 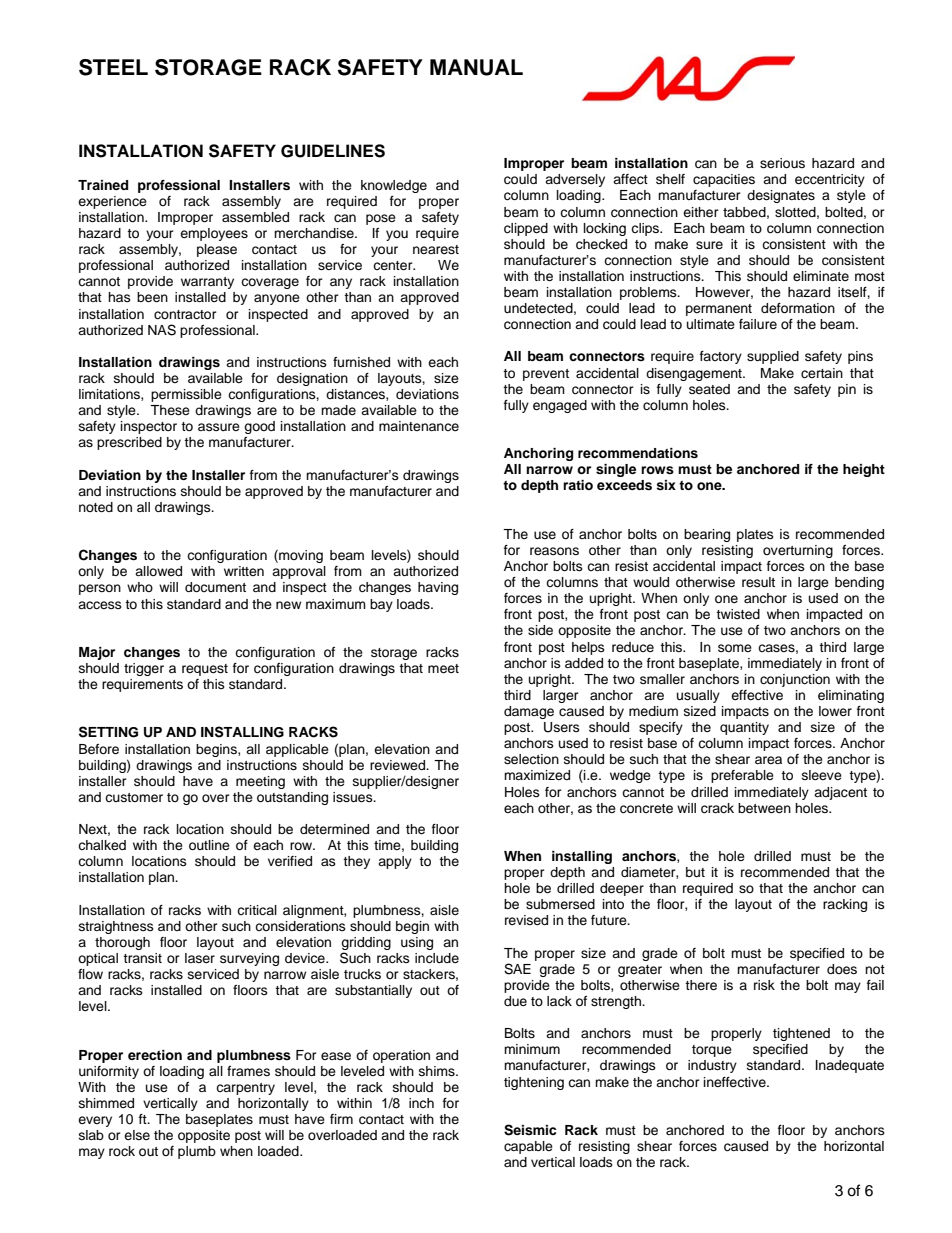 What do you see at coordinates (530, 1130) in the screenshot?
I see `Seismic` at bounding box center [530, 1130].
